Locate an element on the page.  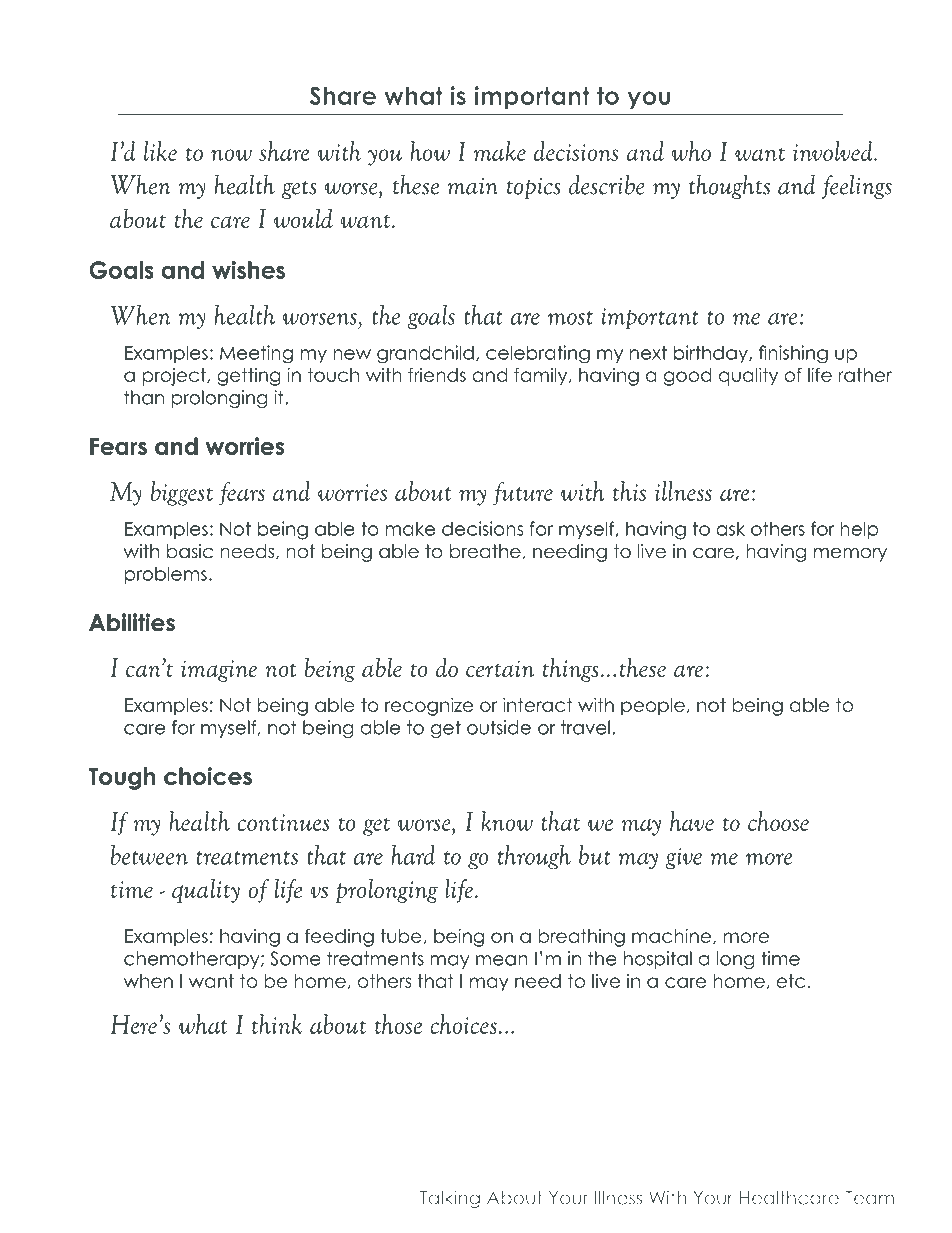
main is located at coordinates (473, 186).
